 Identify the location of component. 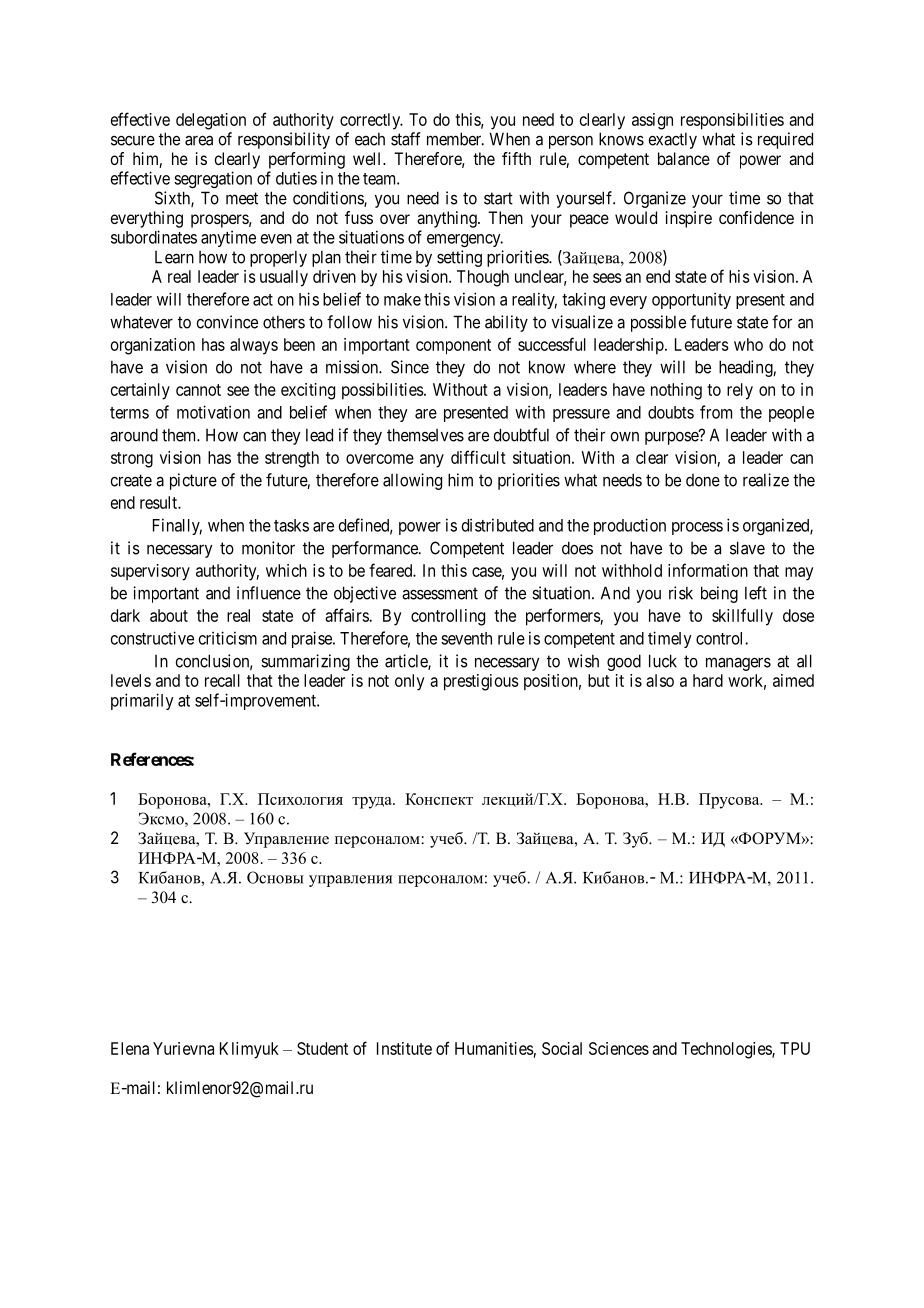
(453, 347).
